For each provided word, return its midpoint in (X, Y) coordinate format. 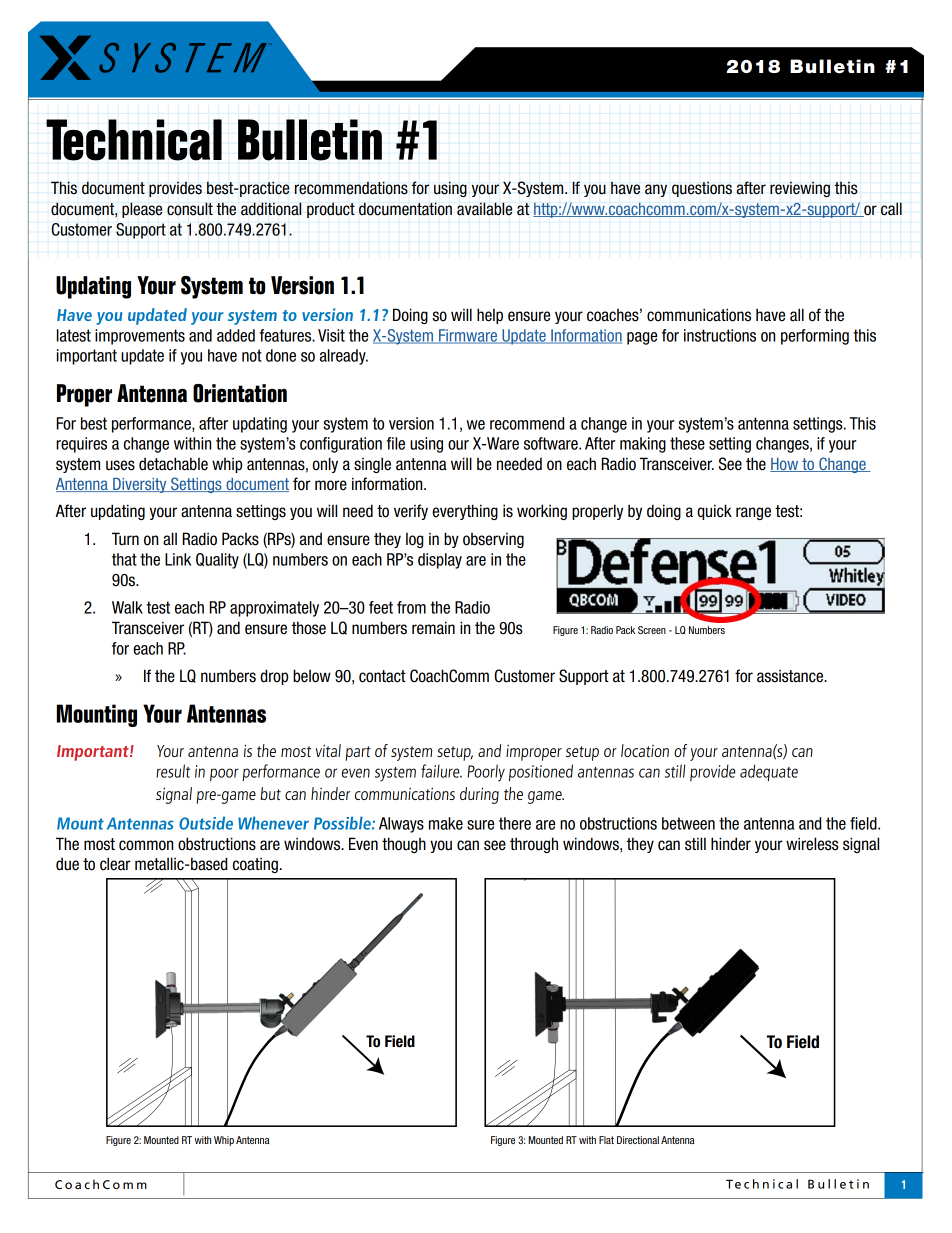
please (142, 210)
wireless (812, 844)
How (785, 465)
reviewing (800, 189)
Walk (127, 607)
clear (115, 864)
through (534, 845)
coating (255, 865)
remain (433, 628)
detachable (173, 464)
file (395, 443)
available (484, 209)
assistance (791, 676)
